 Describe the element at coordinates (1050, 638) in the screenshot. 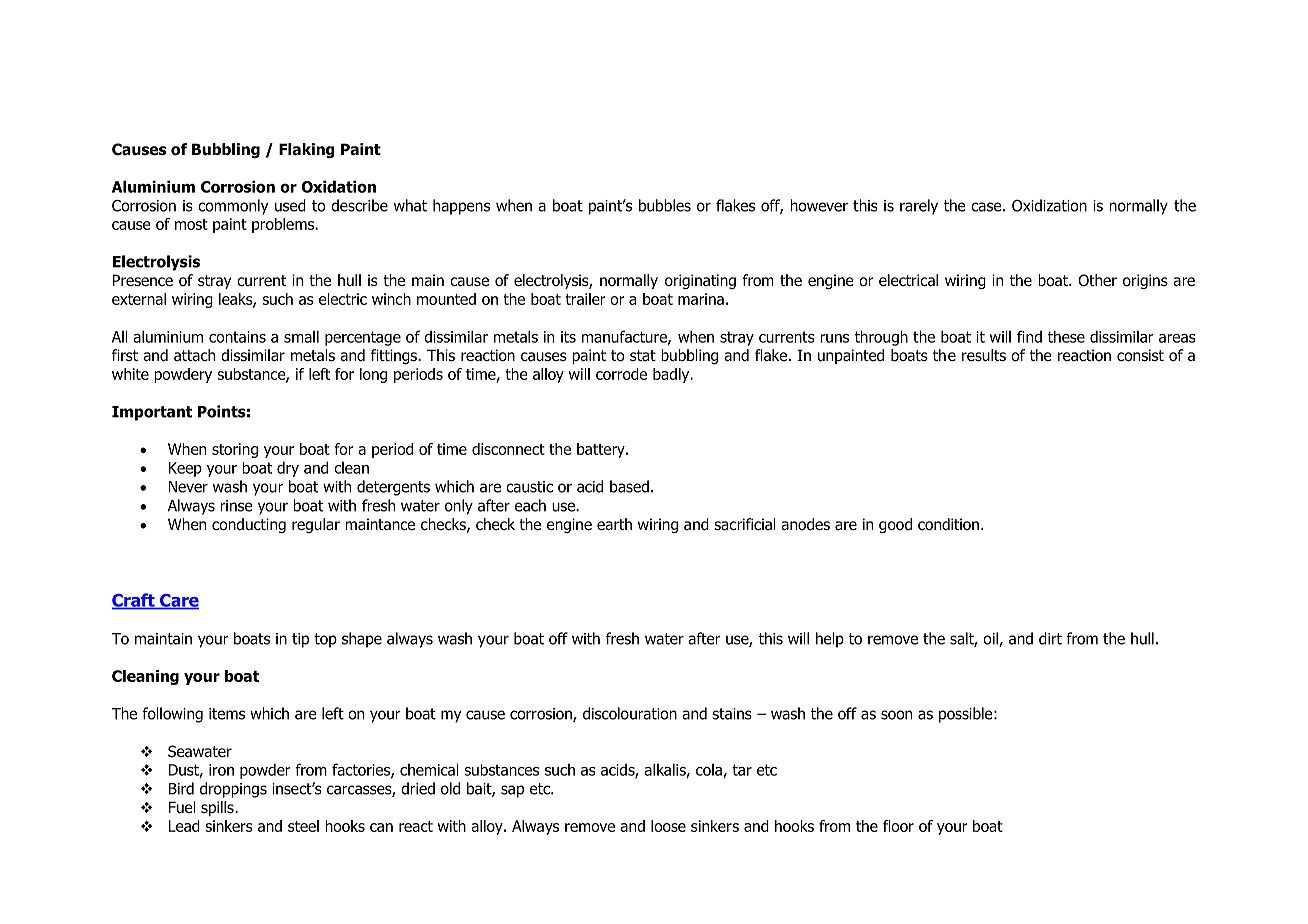

I see `dirt` at that location.
